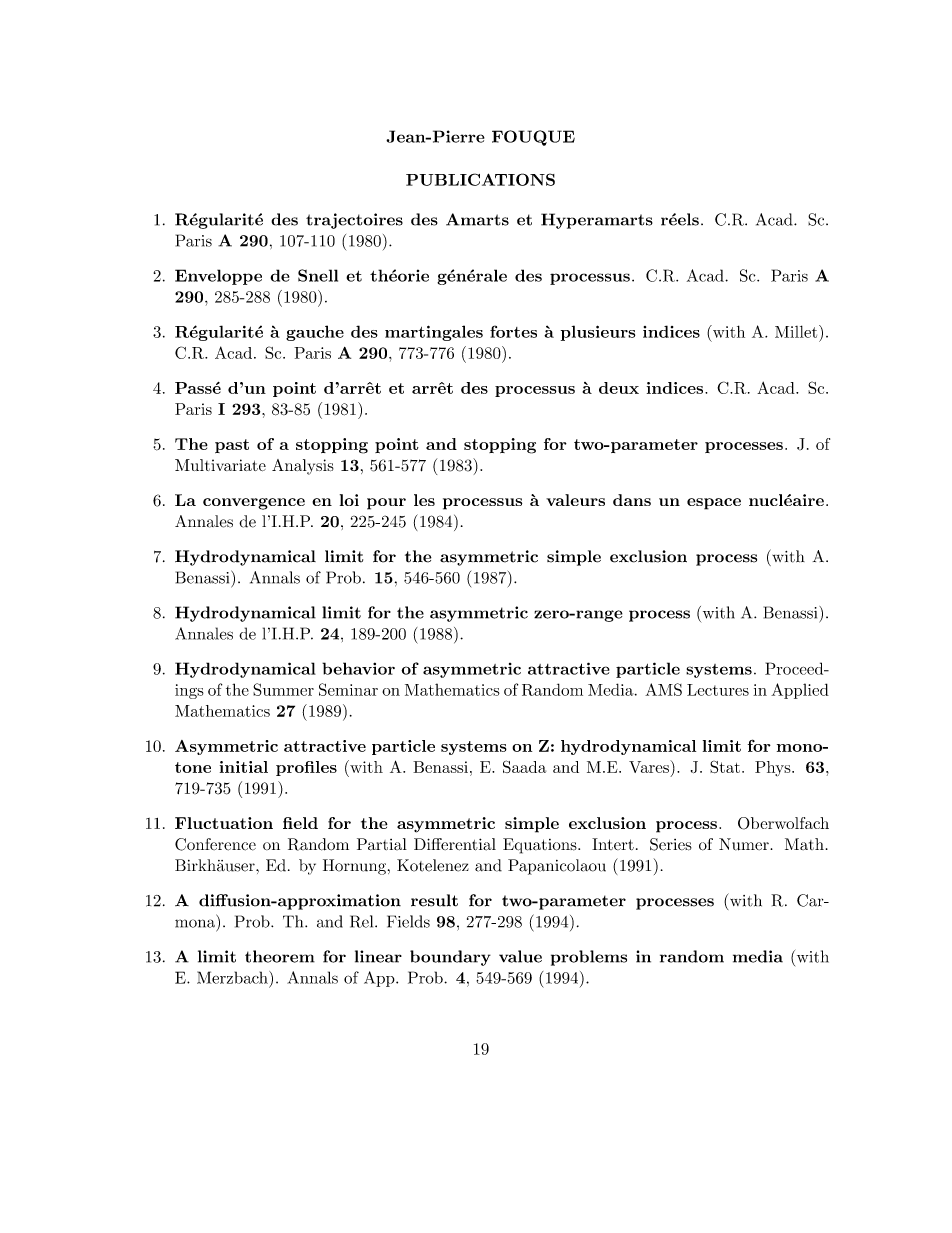 The height and width of the document is (1233, 952). What do you see at coordinates (303, 467) in the document?
I see `Analysis` at bounding box center [303, 467].
